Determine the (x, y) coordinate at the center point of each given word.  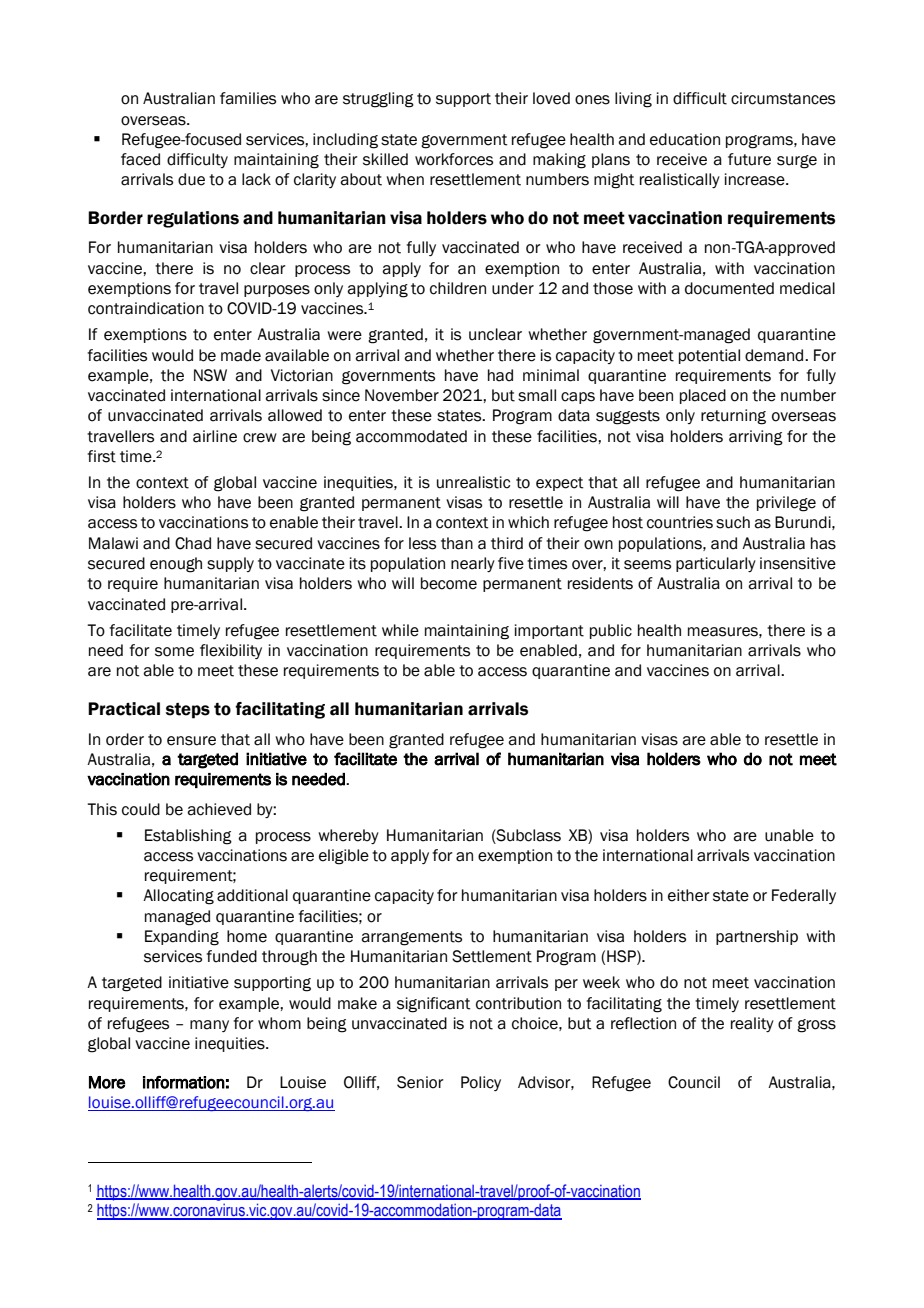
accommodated (411, 436)
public (611, 631)
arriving (756, 438)
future (749, 159)
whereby (348, 836)
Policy (481, 1083)
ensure (191, 741)
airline (215, 436)
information (184, 1082)
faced (140, 159)
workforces (454, 159)
